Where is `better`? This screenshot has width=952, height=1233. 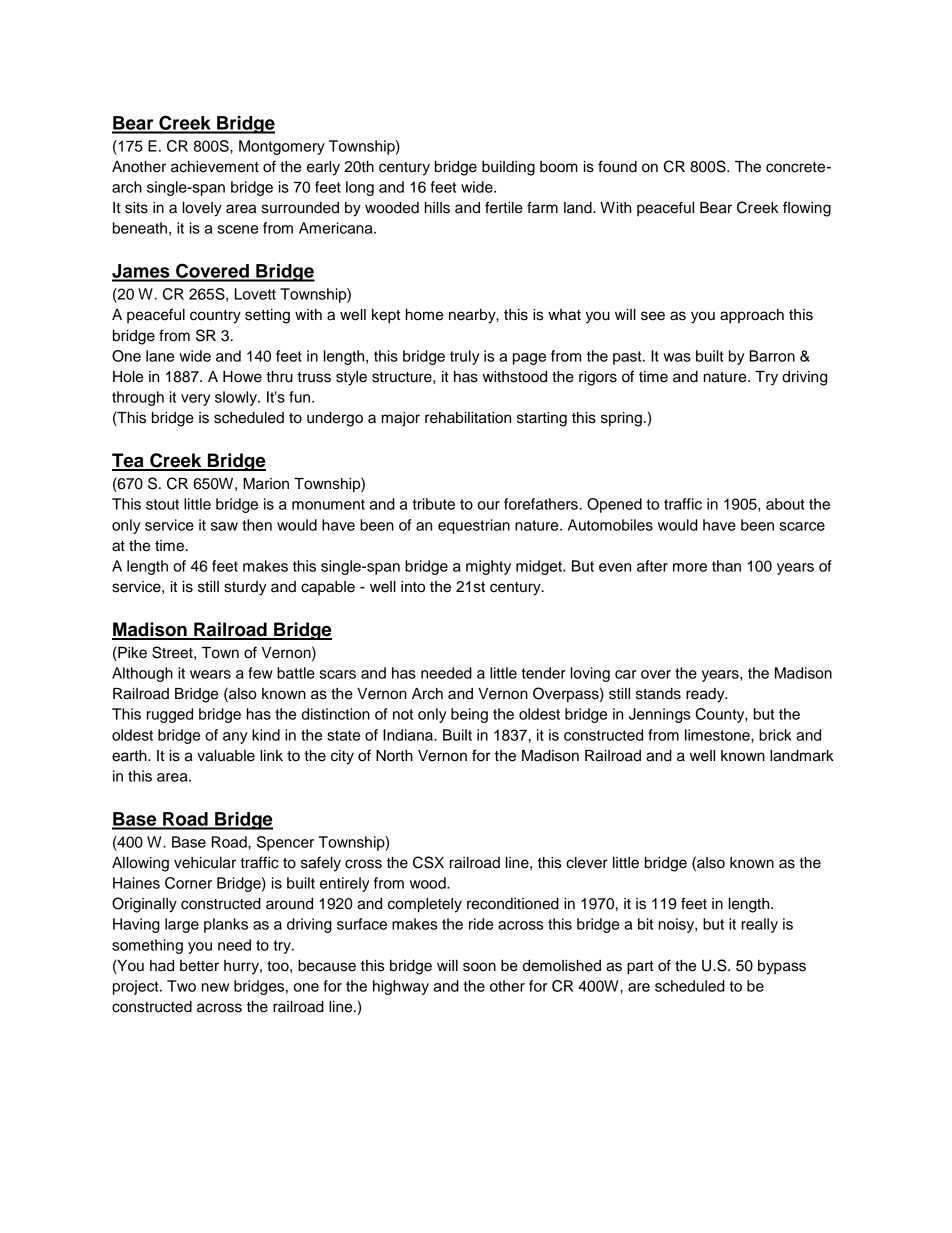 better is located at coordinates (199, 966).
